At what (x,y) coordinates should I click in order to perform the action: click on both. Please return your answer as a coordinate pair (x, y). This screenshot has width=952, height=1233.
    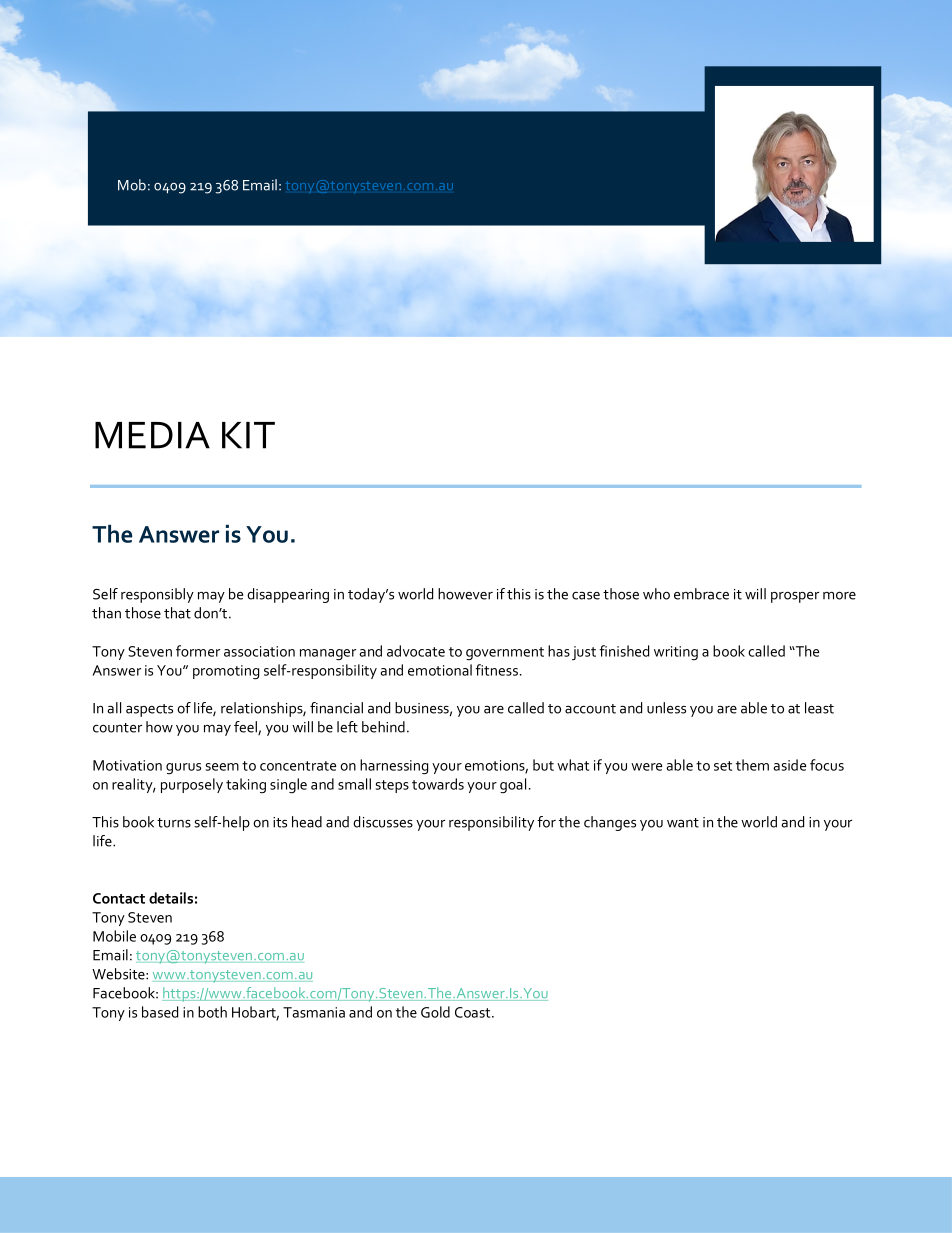
    Looking at the image, I should click on (212, 1012).
